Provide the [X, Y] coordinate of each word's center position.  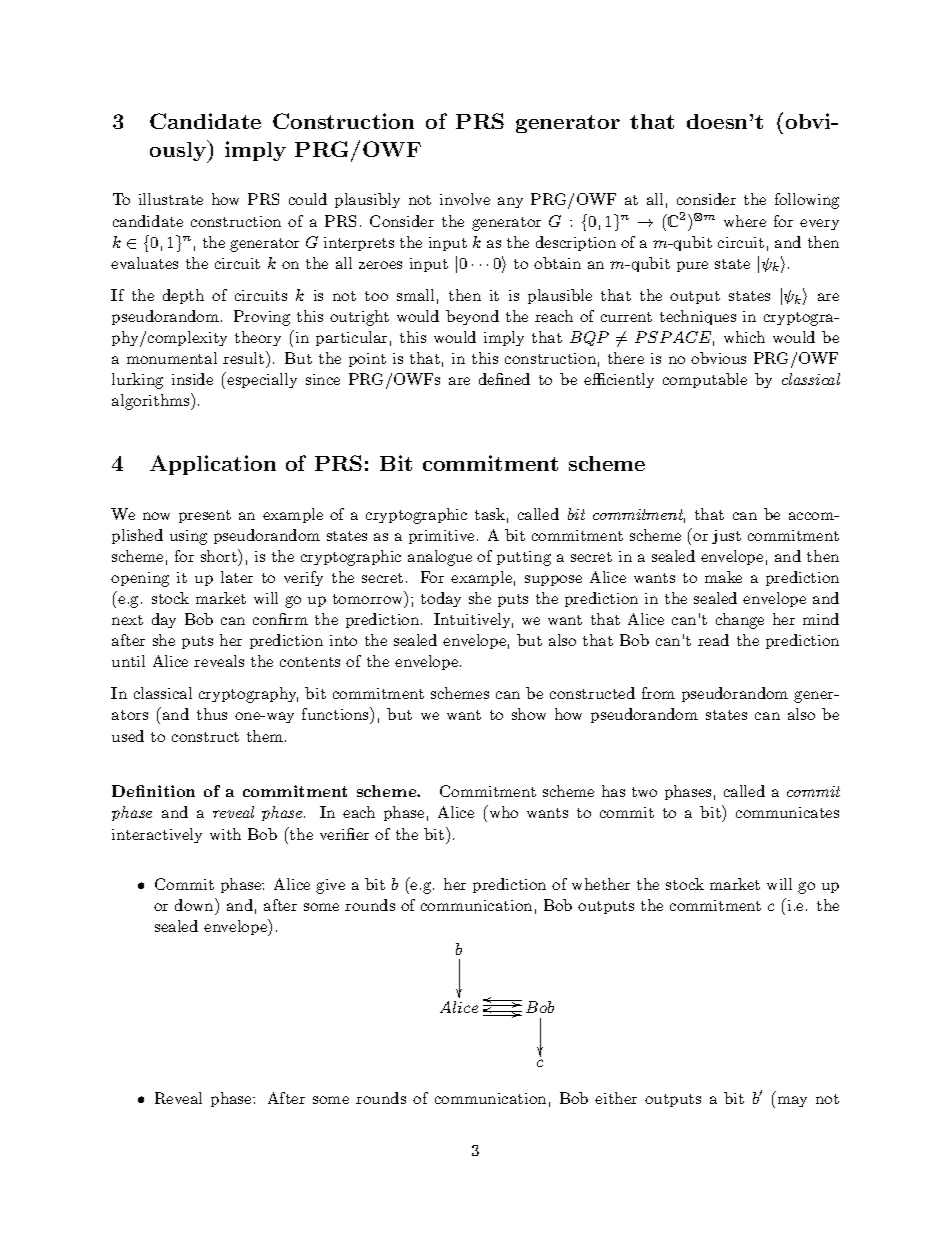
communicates [787, 812]
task [490, 514]
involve [465, 199]
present [205, 516]
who [502, 811]
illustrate [171, 199]
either [616, 1098]
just [726, 537]
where [745, 221]
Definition [153, 791]
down [195, 904]
